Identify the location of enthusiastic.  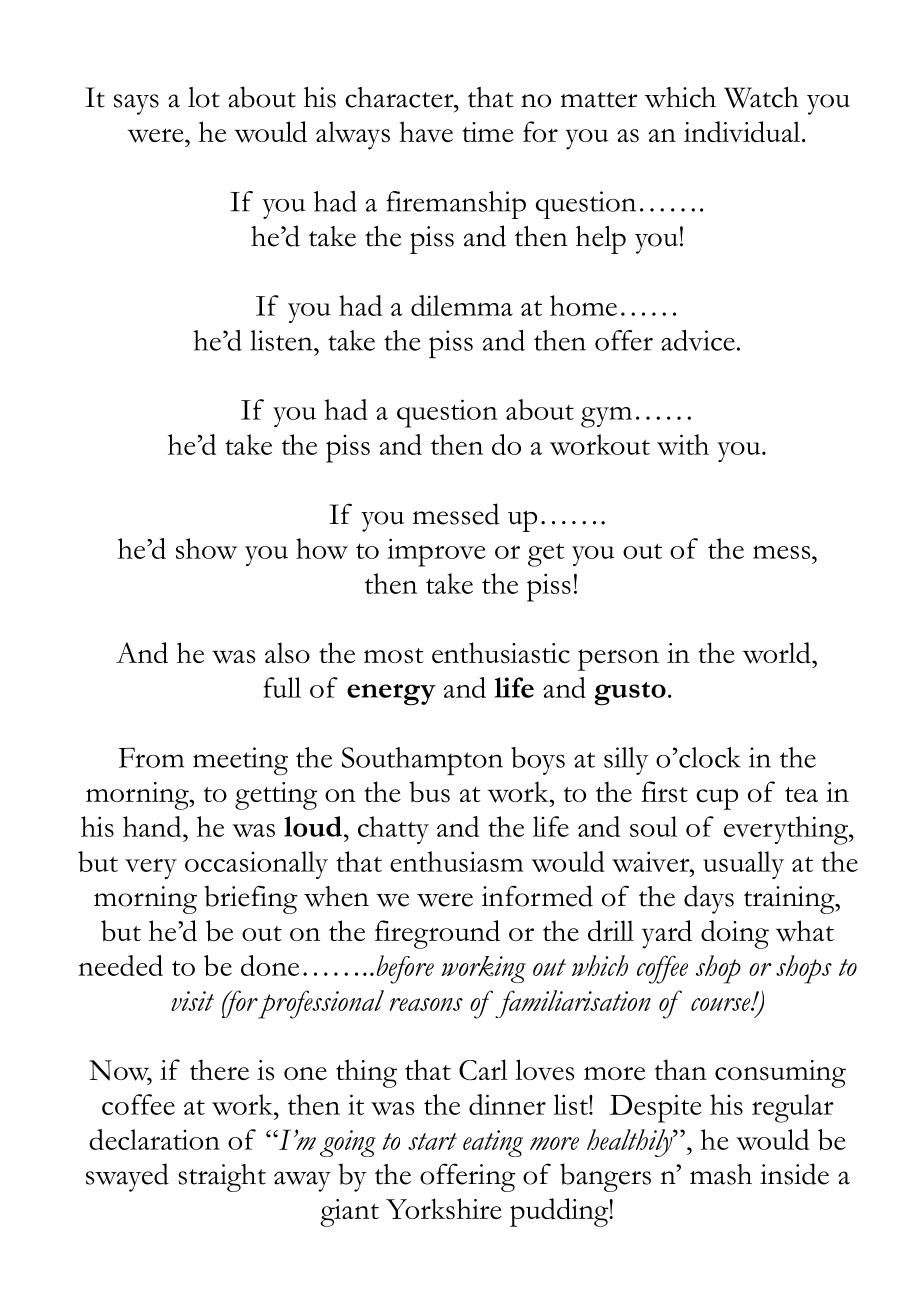
(501, 653).
